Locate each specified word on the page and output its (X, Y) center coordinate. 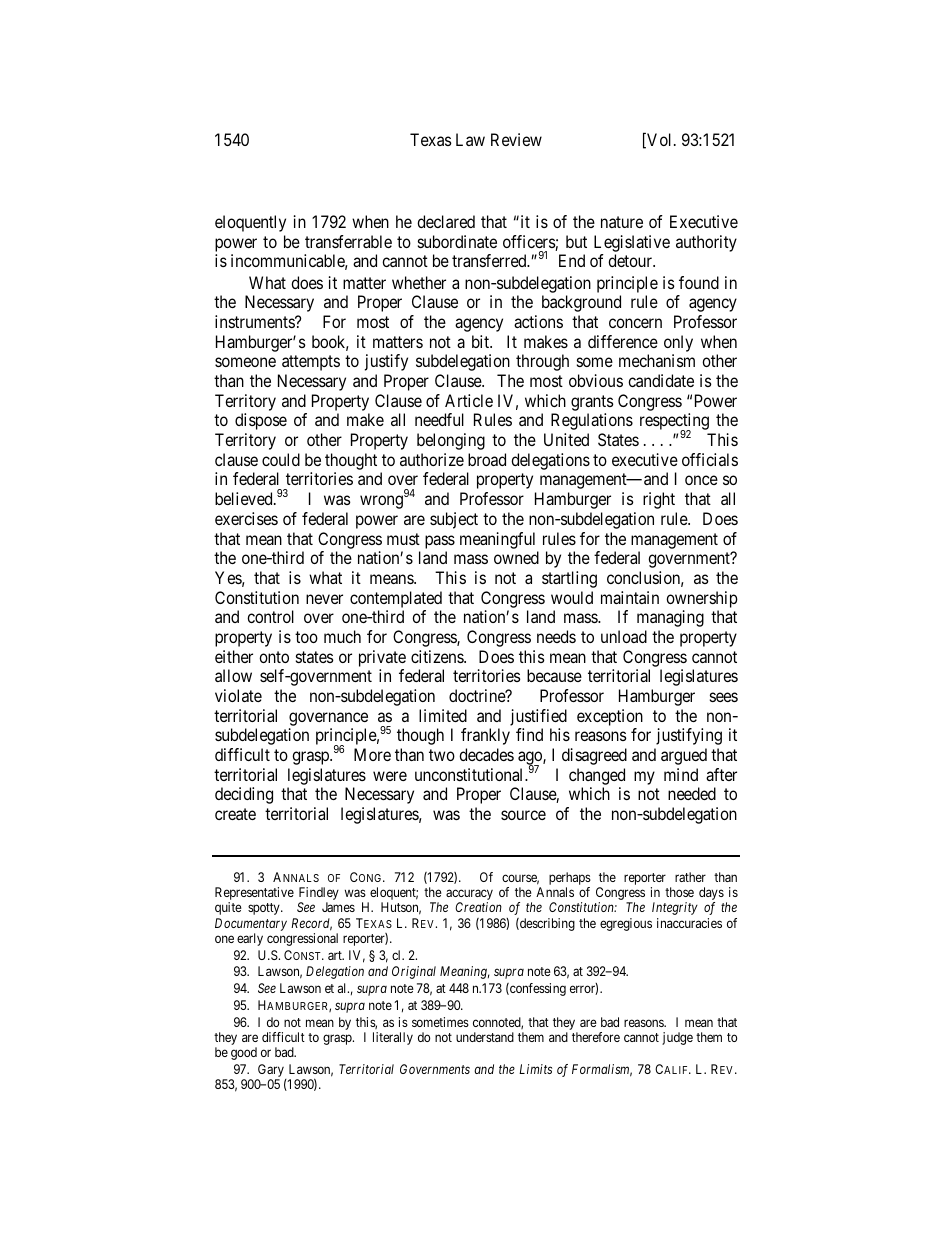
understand (485, 1037)
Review (516, 139)
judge (677, 1038)
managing (670, 618)
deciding (244, 795)
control (270, 616)
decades (486, 754)
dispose (261, 421)
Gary (271, 1072)
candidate (661, 380)
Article (469, 400)
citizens (438, 656)
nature (622, 222)
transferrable (348, 241)
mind (681, 774)
